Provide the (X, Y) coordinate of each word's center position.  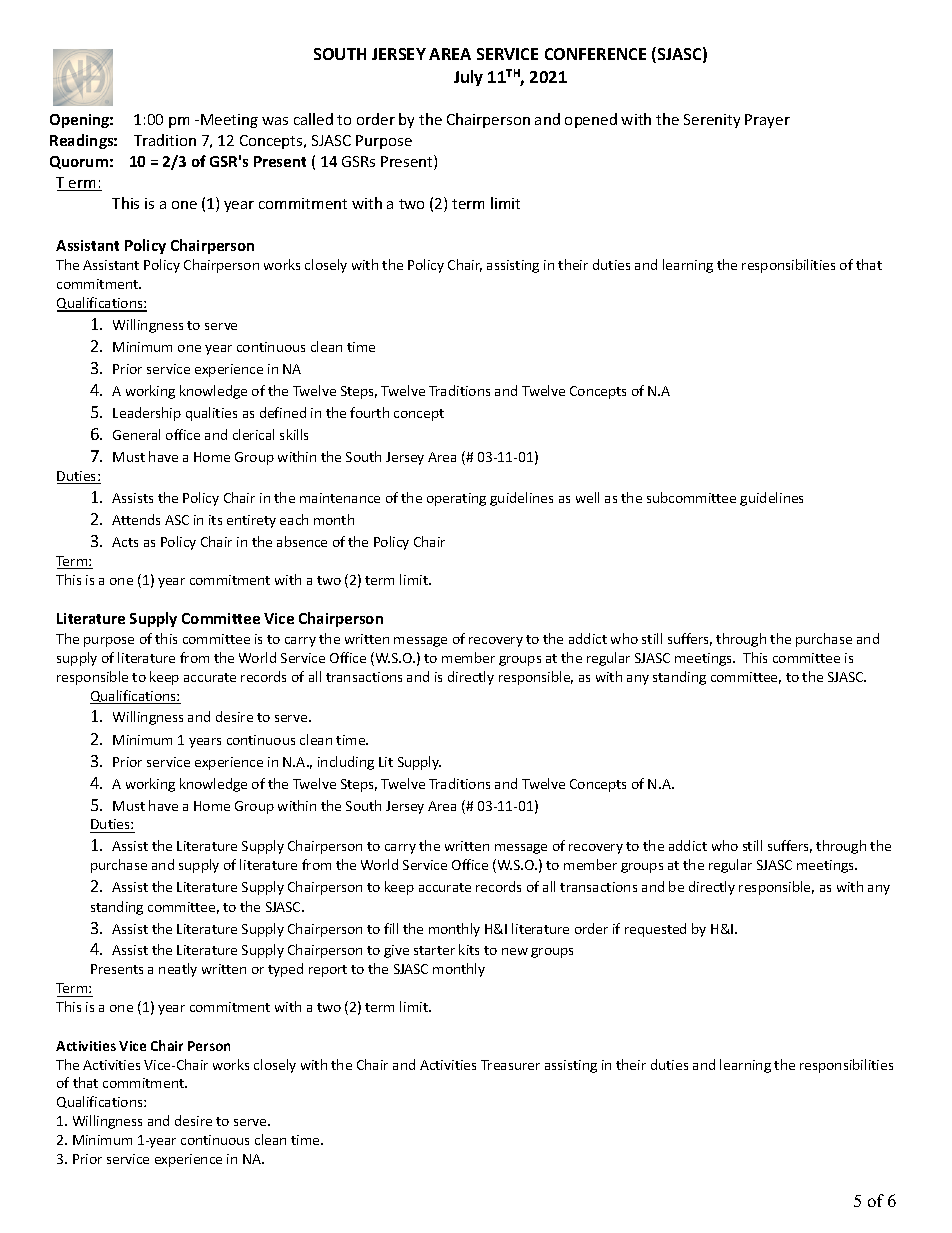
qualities (211, 414)
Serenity (712, 121)
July (468, 78)
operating (456, 499)
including (346, 763)
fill (391, 928)
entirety (251, 521)
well (587, 497)
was (275, 121)
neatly (178, 970)
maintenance (340, 498)
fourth (369, 412)
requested (655, 930)
